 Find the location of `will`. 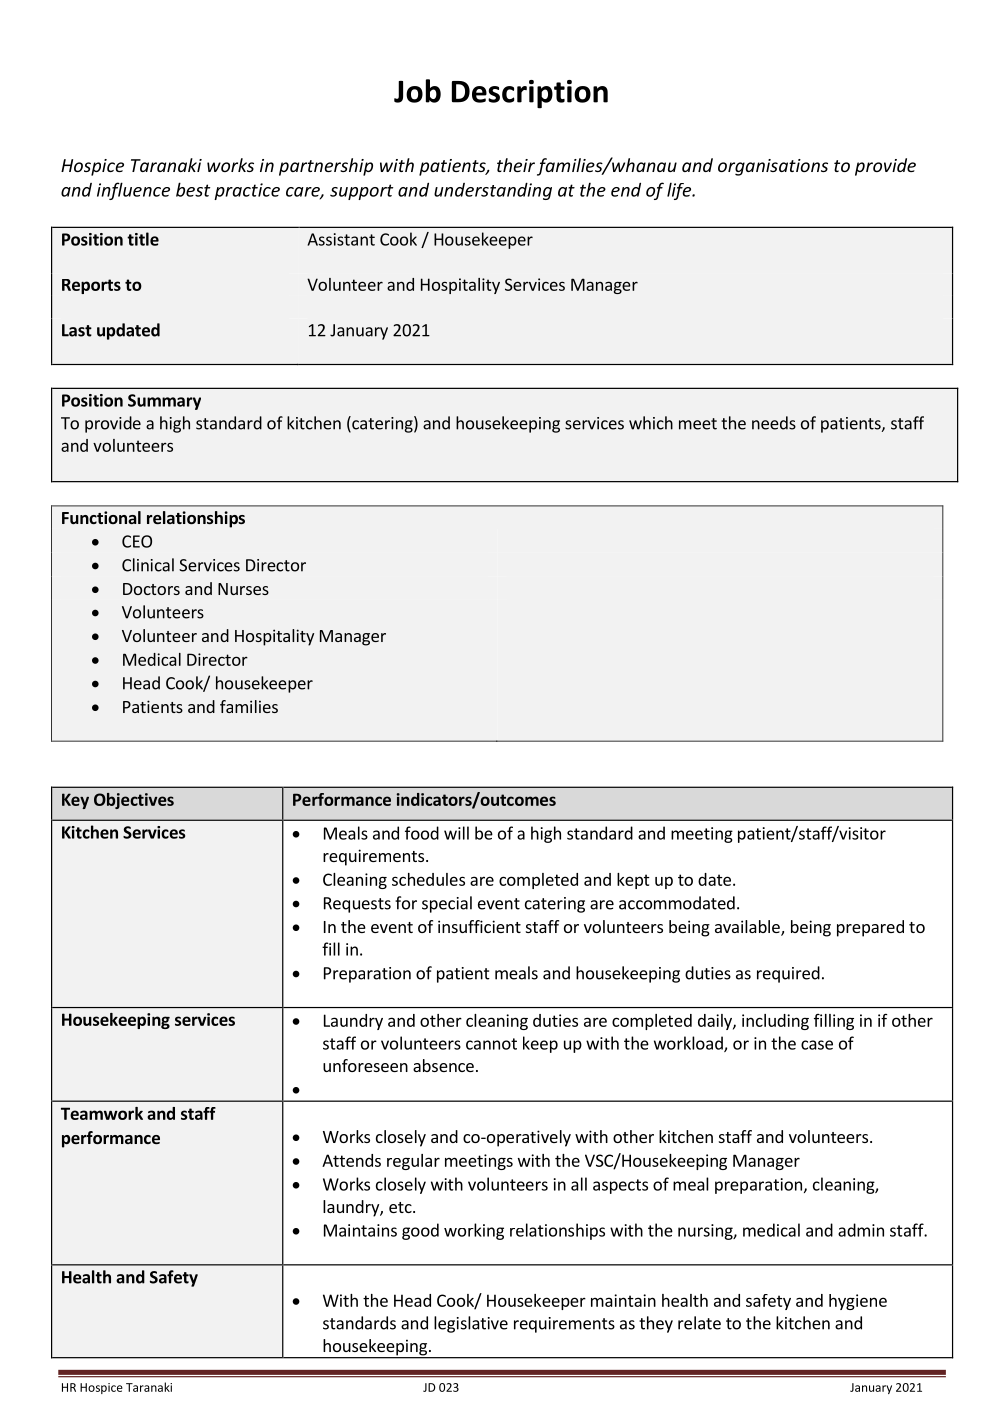

will is located at coordinates (456, 833).
